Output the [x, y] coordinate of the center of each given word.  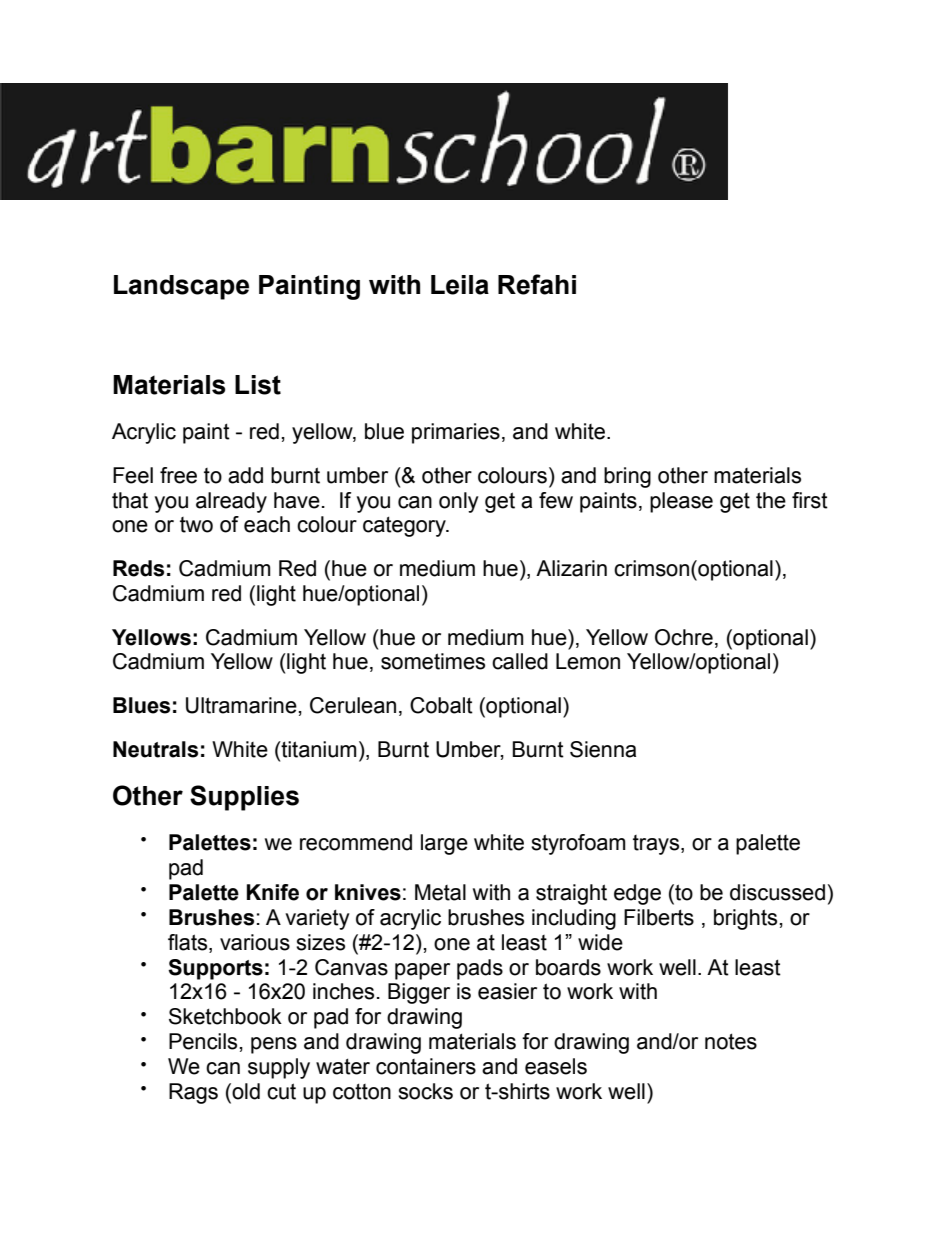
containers [426, 1066]
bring [627, 477]
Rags [193, 1093]
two [196, 525]
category [405, 526]
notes [731, 1041]
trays [657, 845]
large [444, 844]
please [681, 502]
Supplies [244, 798]
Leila [460, 285]
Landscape [181, 287]
